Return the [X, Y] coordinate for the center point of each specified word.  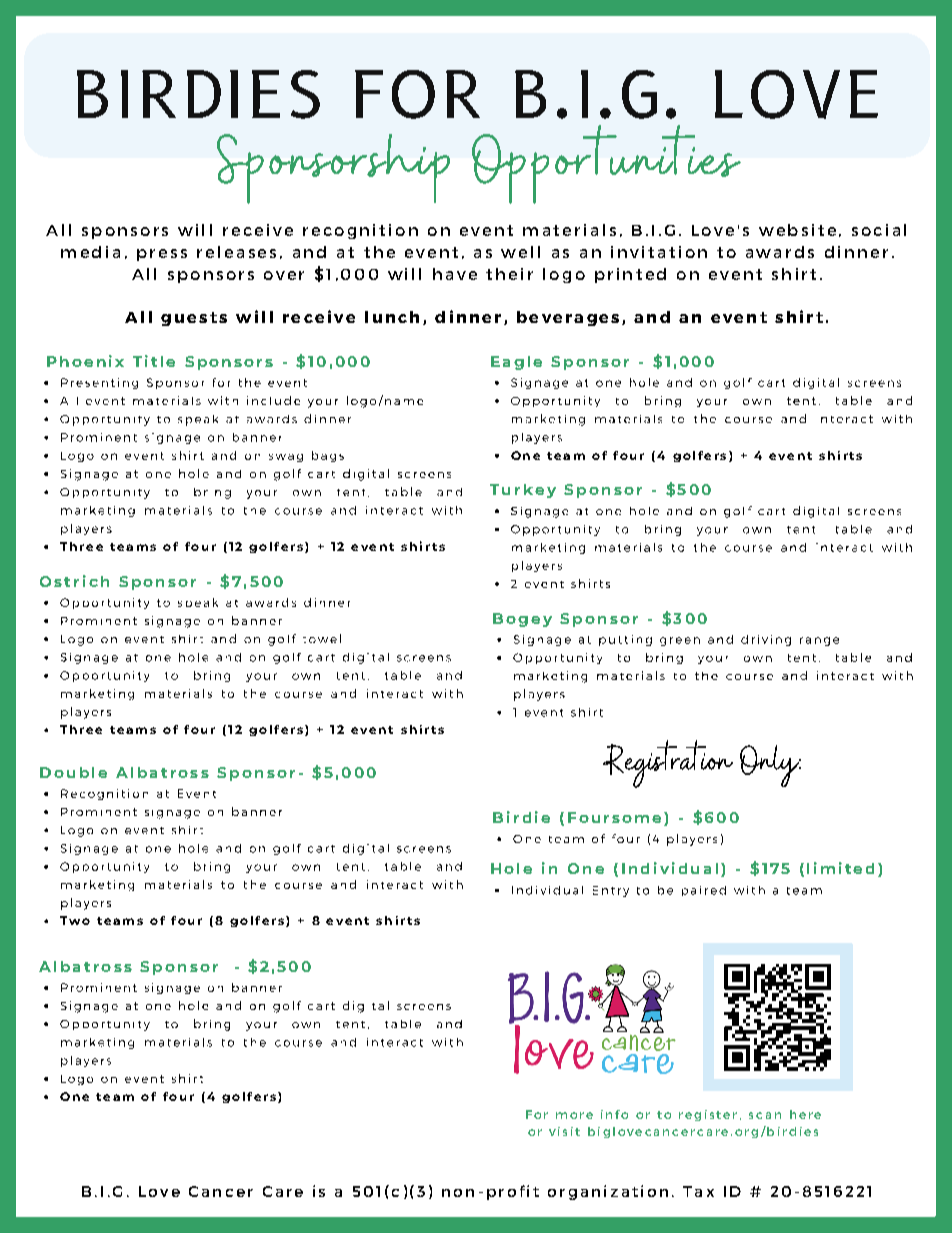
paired [704, 891]
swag [286, 458]
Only [770, 766]
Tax [698, 1191]
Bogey [522, 620]
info [614, 1114]
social [879, 230]
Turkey [523, 491]
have [455, 274]
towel [322, 638]
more [574, 1115]
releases [236, 252]
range [819, 641]
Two [75, 920]
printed [630, 275]
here [805, 1114]
